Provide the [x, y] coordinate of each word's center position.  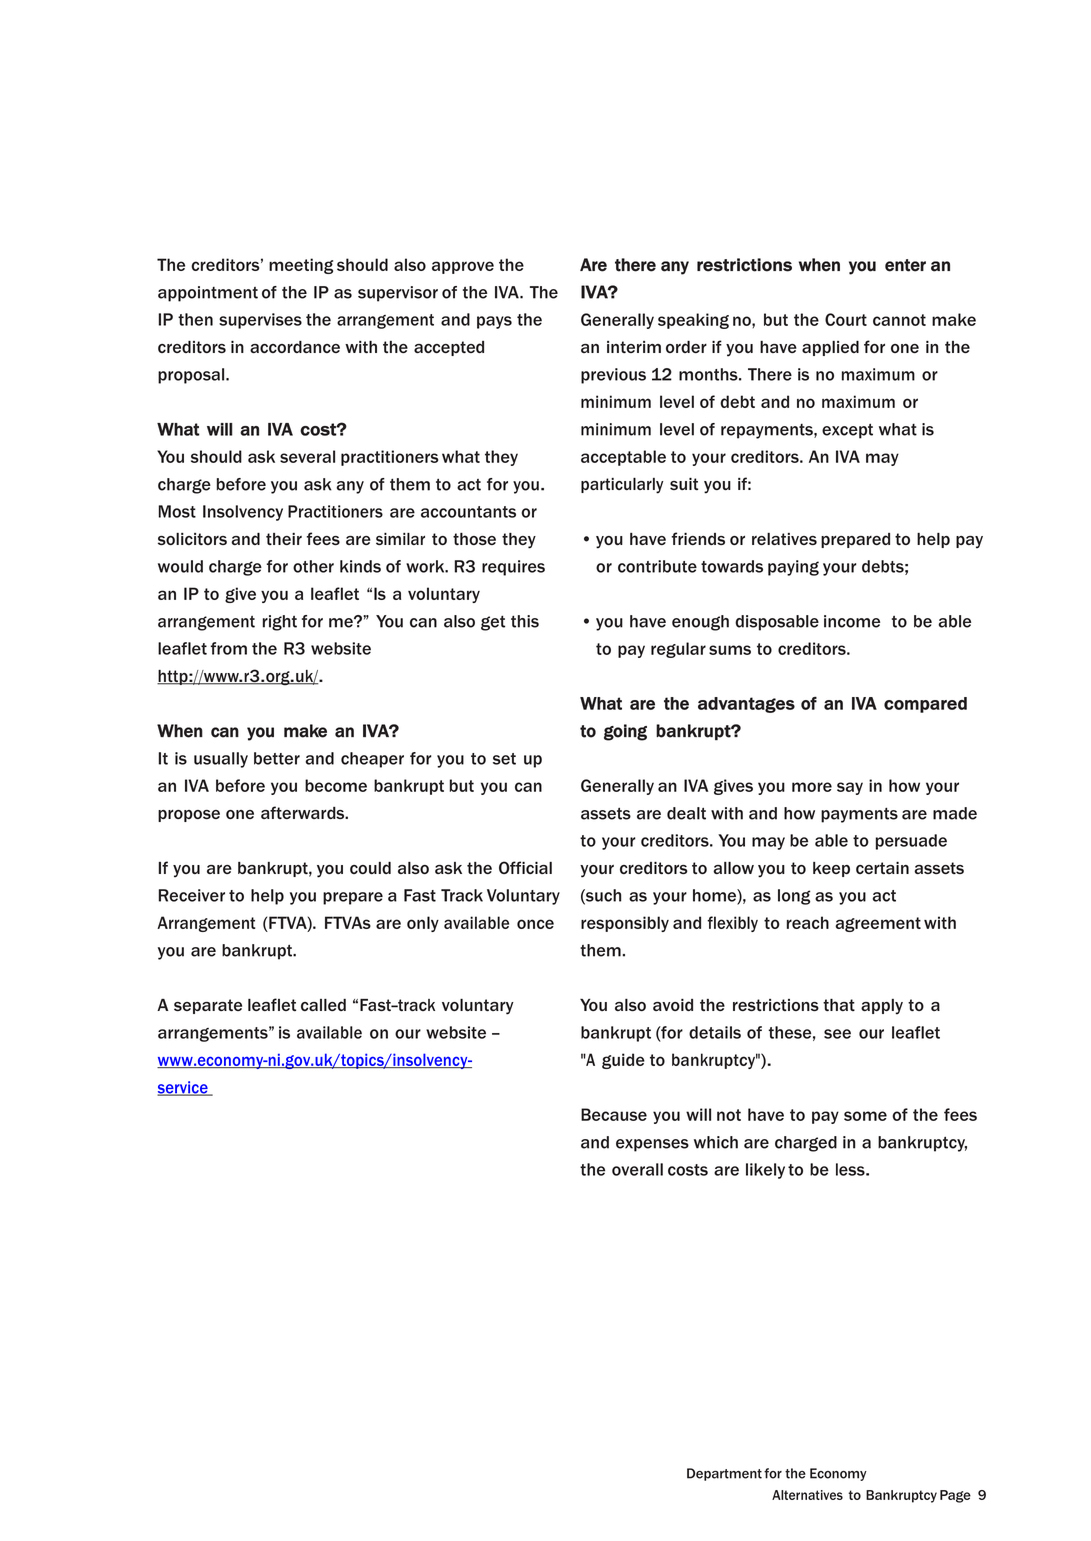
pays [494, 322]
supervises [260, 321]
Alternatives [807, 1495]
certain [882, 868]
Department [724, 1474]
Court [846, 319]
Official [525, 867]
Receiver [192, 895]
